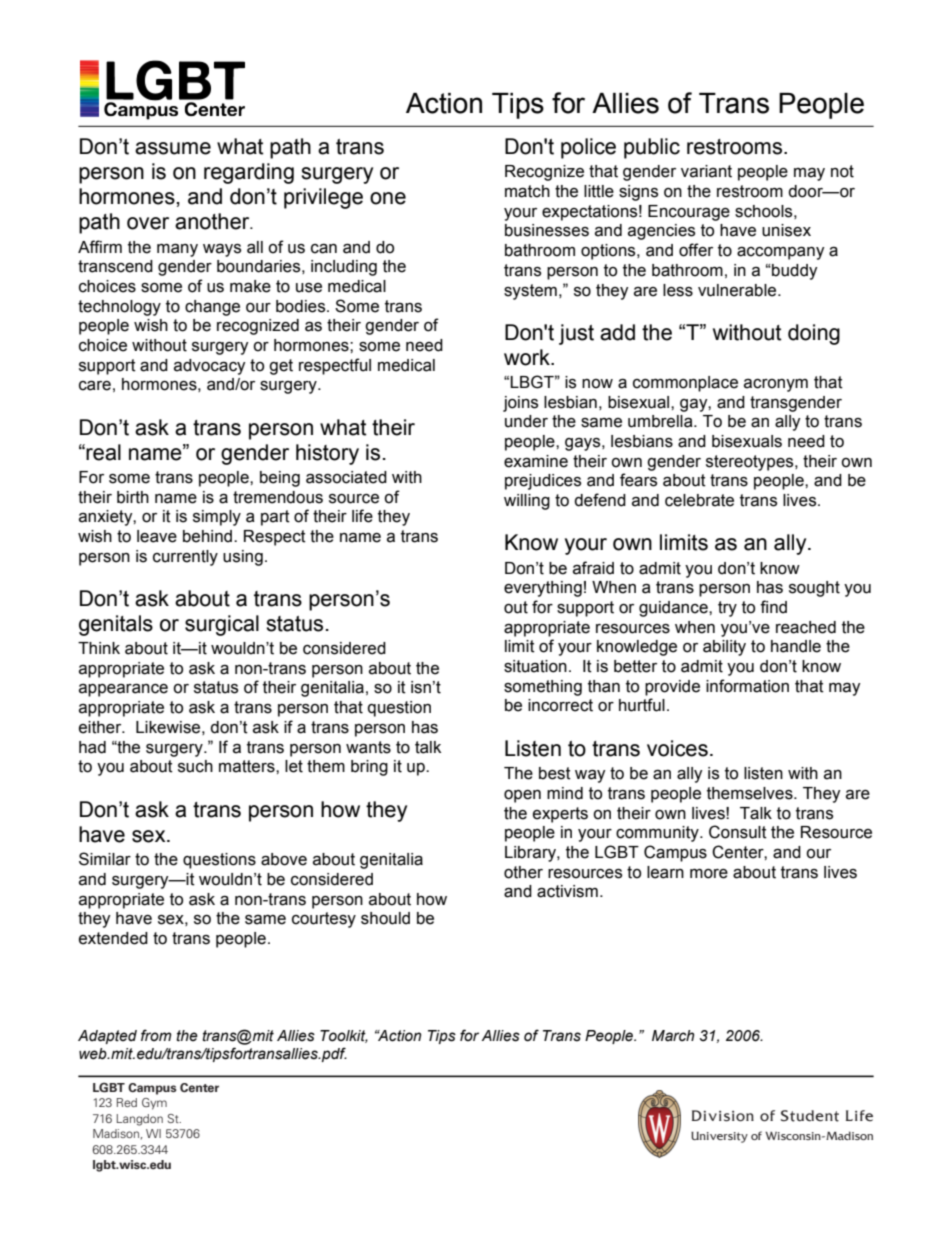 The height and width of the image is (1233, 952). Describe the element at coordinates (133, 497) in the image. I see `birth` at that location.
